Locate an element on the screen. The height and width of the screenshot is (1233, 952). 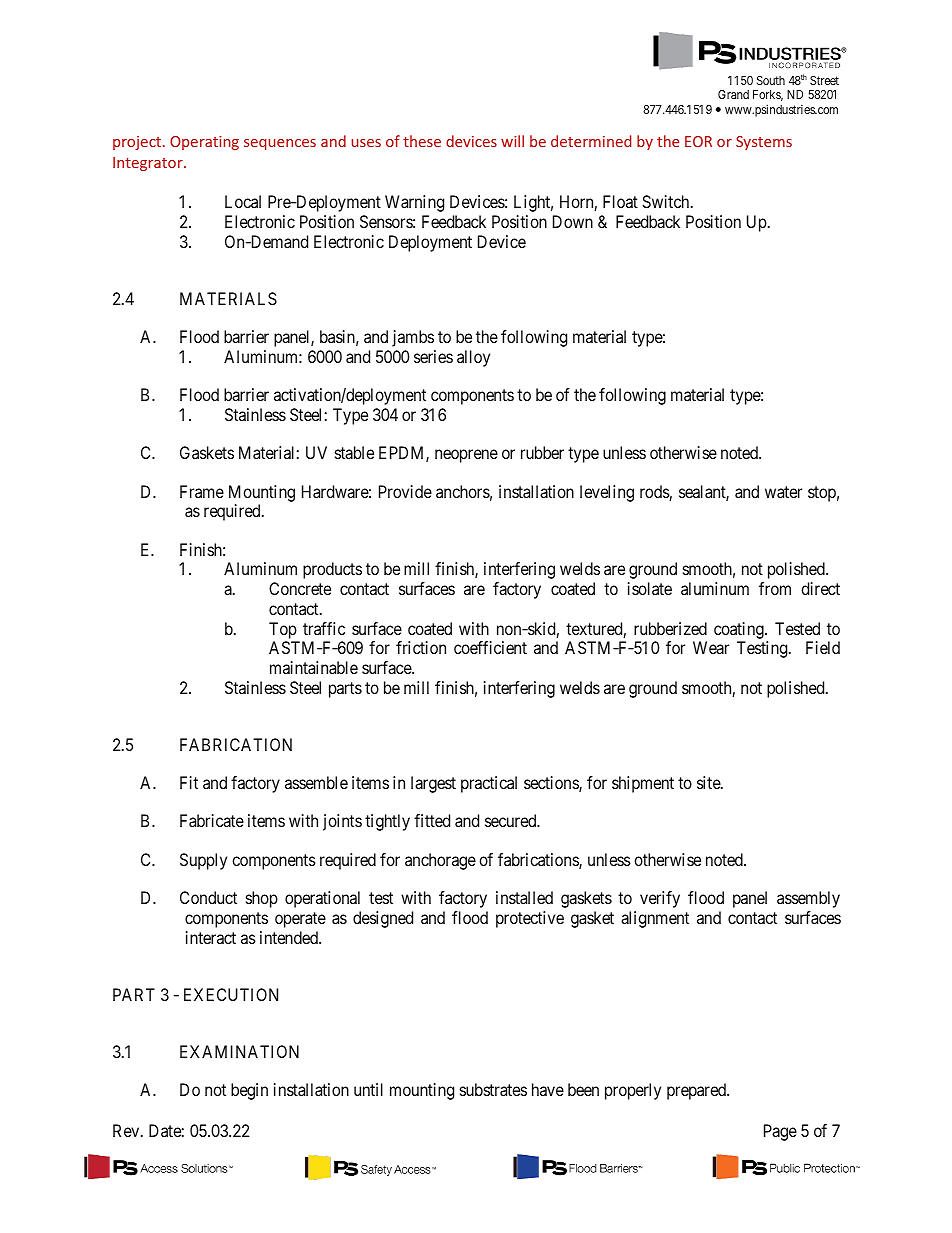
coefficient is located at coordinates (490, 647).
